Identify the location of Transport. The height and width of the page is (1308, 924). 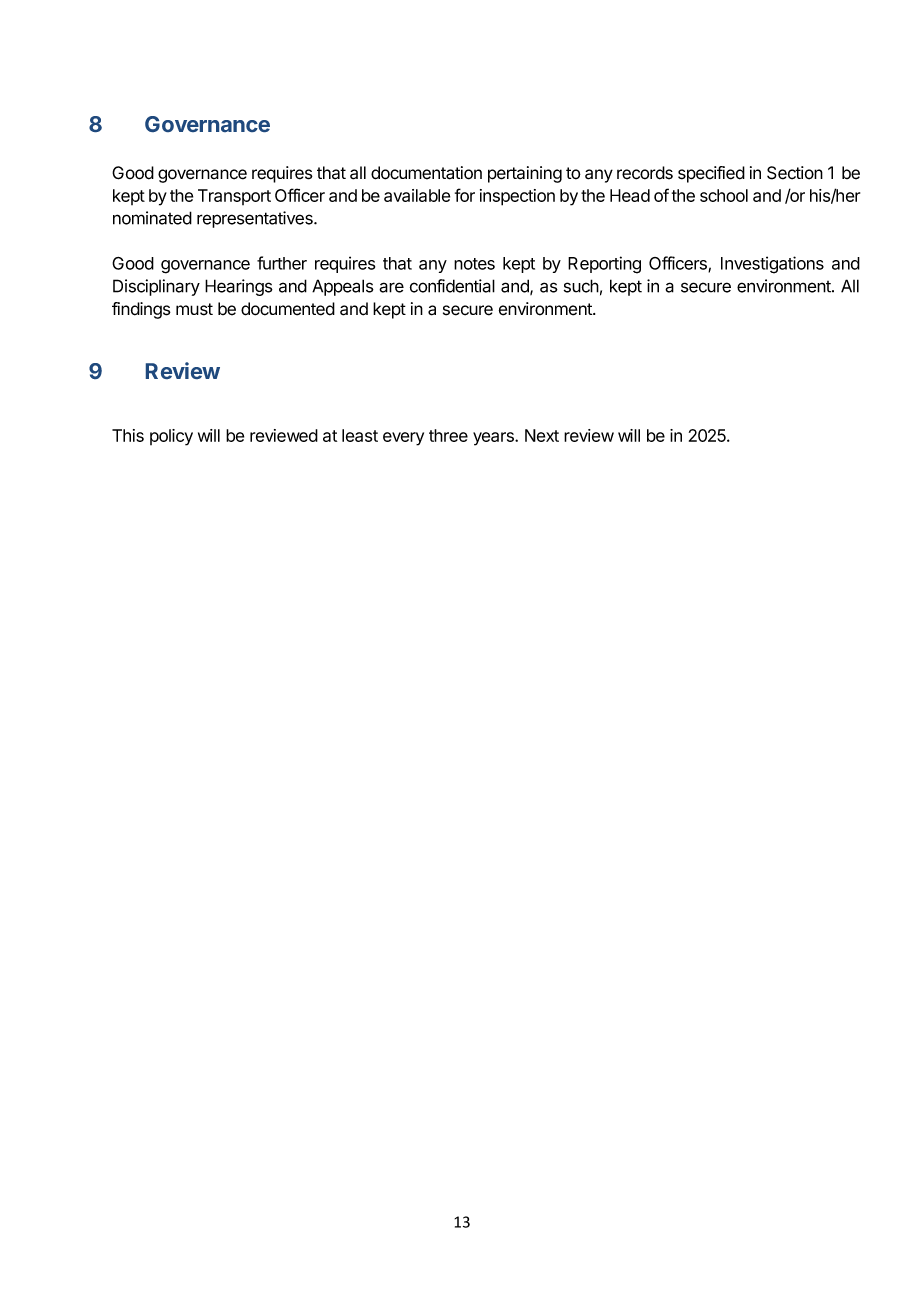
(234, 197).
